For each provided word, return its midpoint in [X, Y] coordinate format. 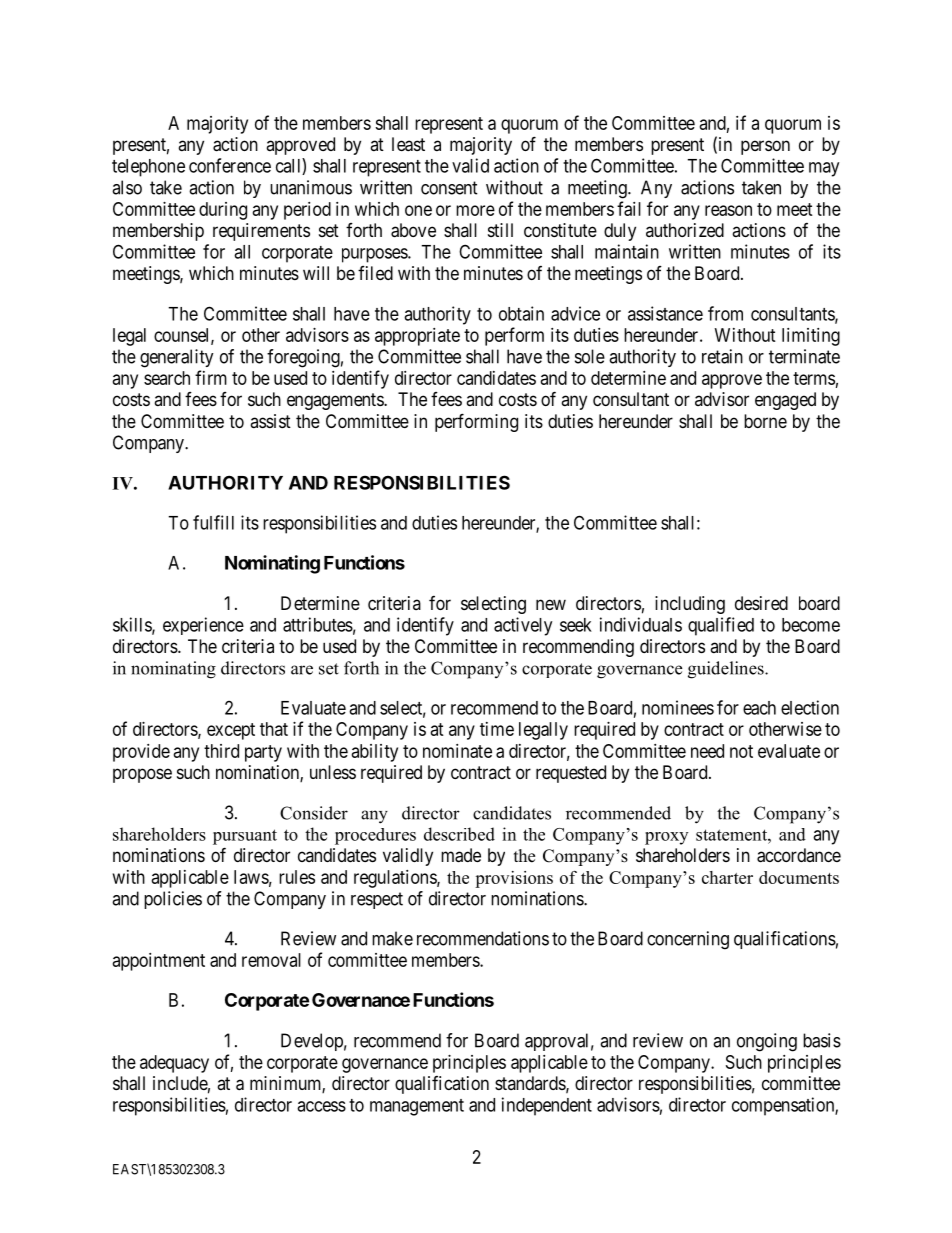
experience [203, 626]
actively [523, 626]
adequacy [174, 1064]
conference [230, 165]
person [765, 147]
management [417, 1107]
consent [449, 188]
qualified [721, 626]
